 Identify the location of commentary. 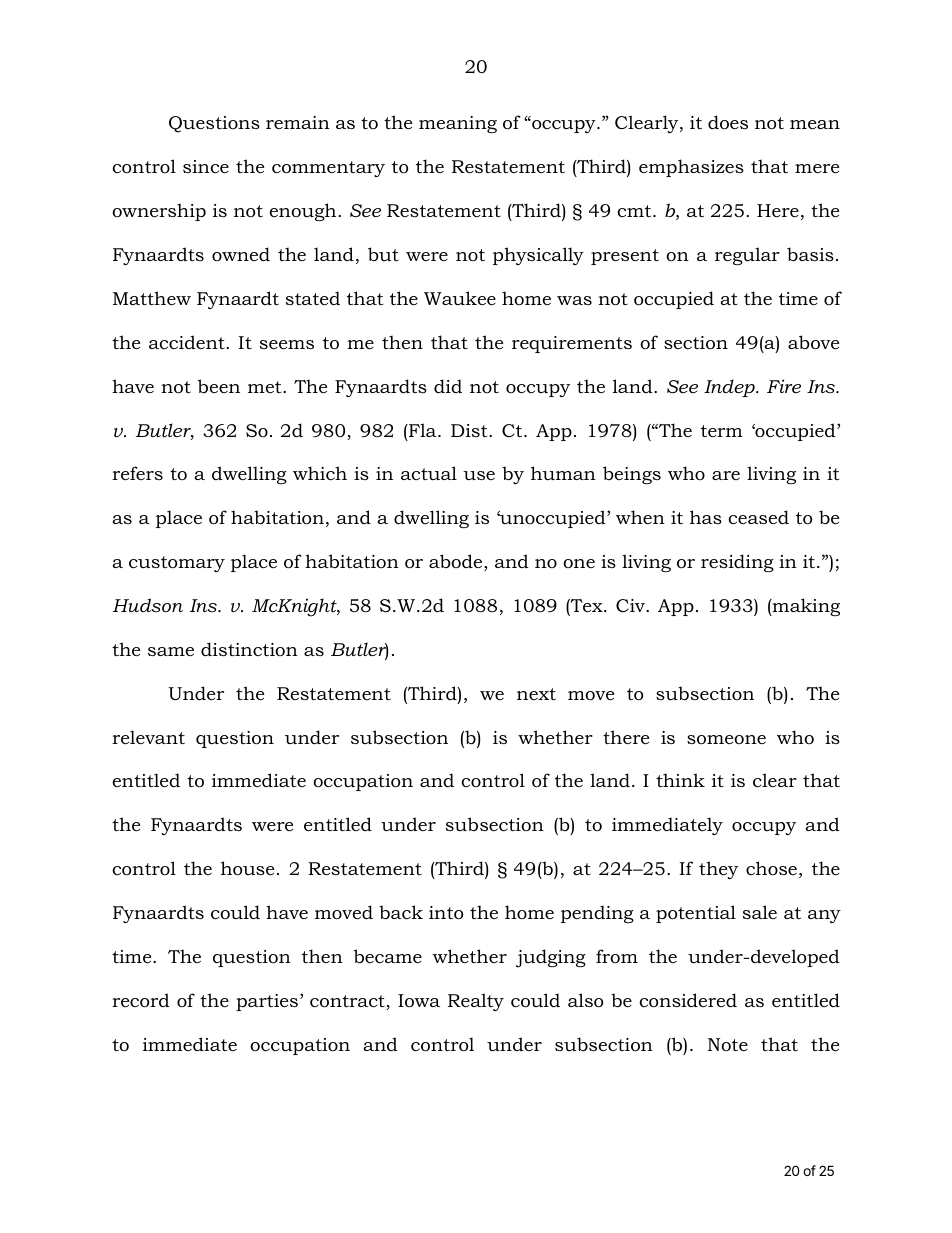
(328, 169).
